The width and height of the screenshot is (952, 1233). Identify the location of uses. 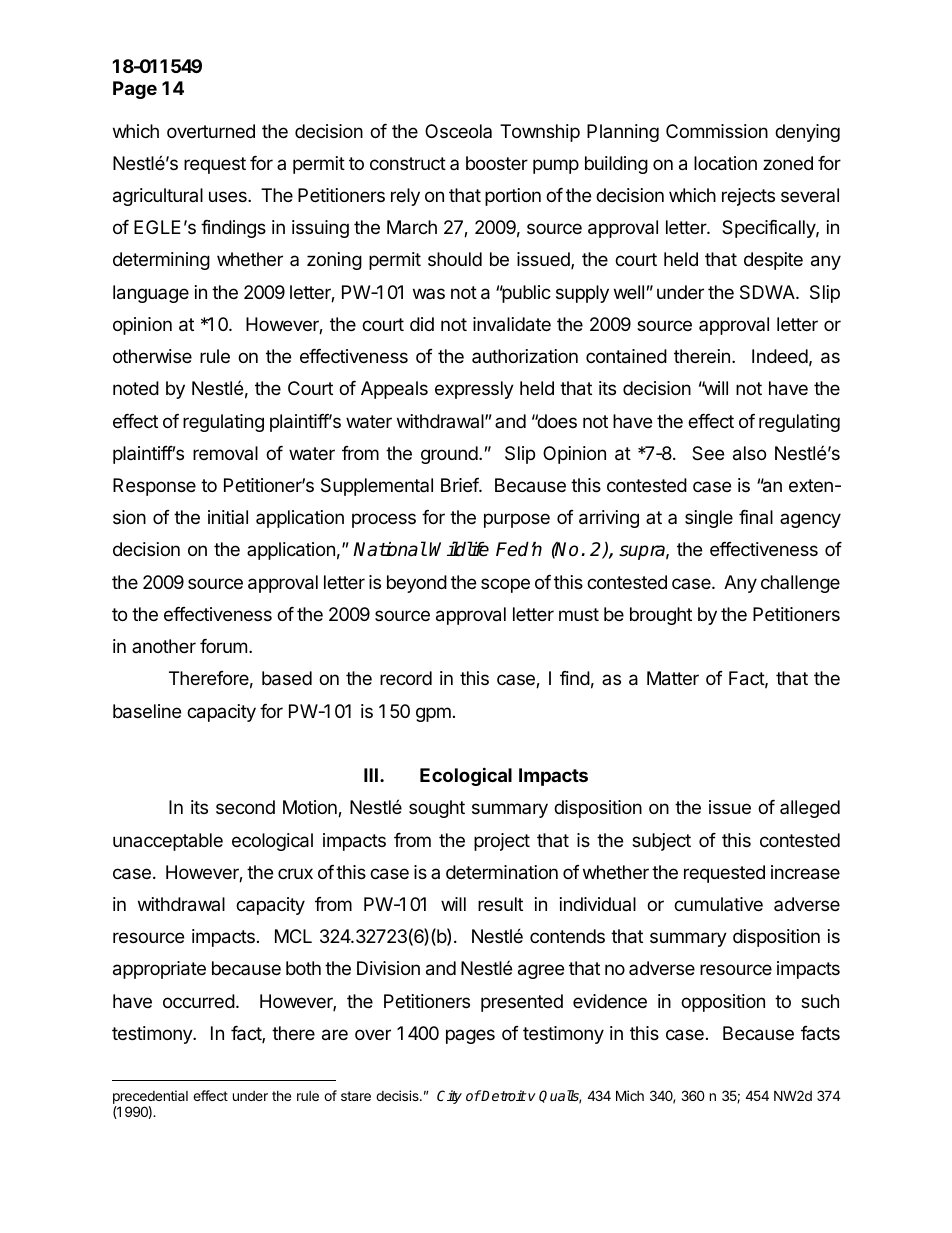
(229, 196).
